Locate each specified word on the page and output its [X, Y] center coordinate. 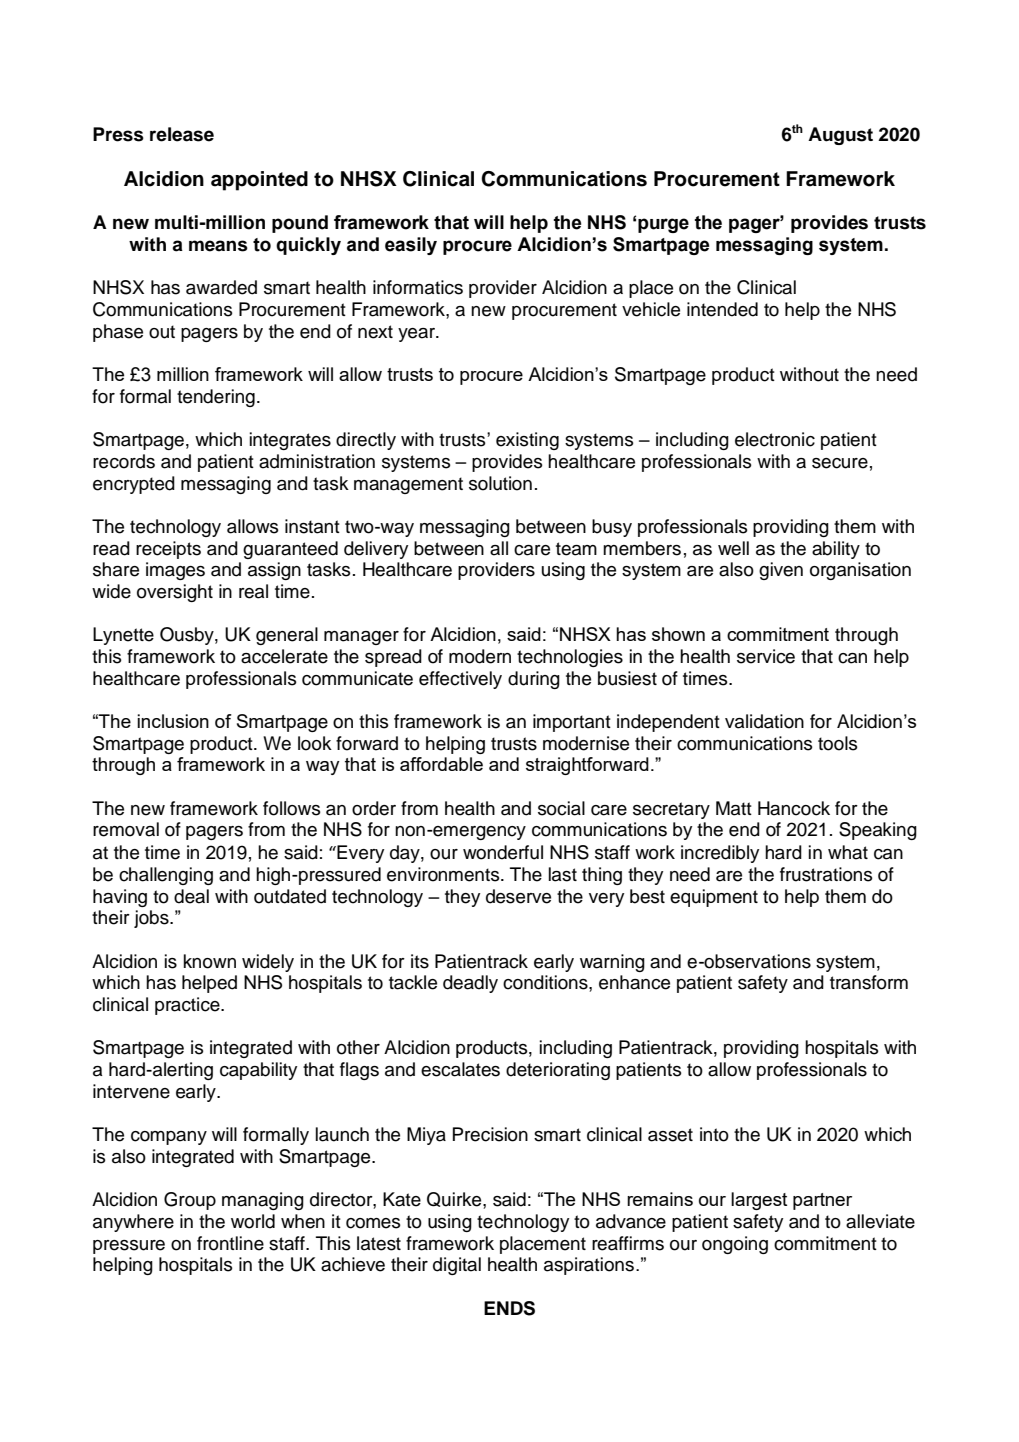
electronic [775, 439]
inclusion [173, 721]
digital [457, 1266]
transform [869, 982]
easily [411, 246]
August [840, 136]
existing [527, 441]
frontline [230, 1243]
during [534, 680]
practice [188, 1006]
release [182, 134]
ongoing [735, 1245]
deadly [470, 984]
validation [764, 721]
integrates [290, 441]
